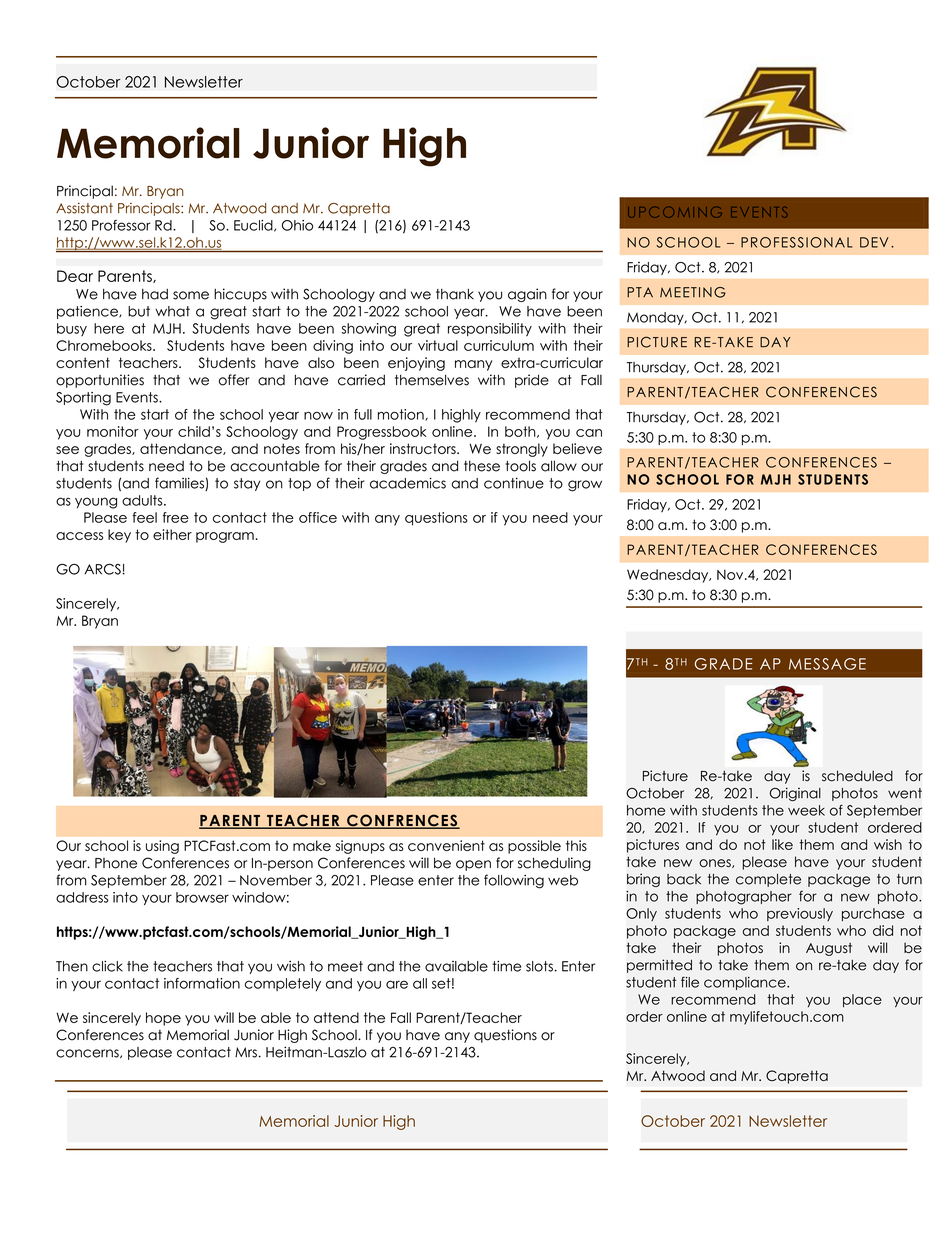 The height and width of the image is (1233, 952). Describe the element at coordinates (121, 225) in the image. I see `Professor` at that location.
